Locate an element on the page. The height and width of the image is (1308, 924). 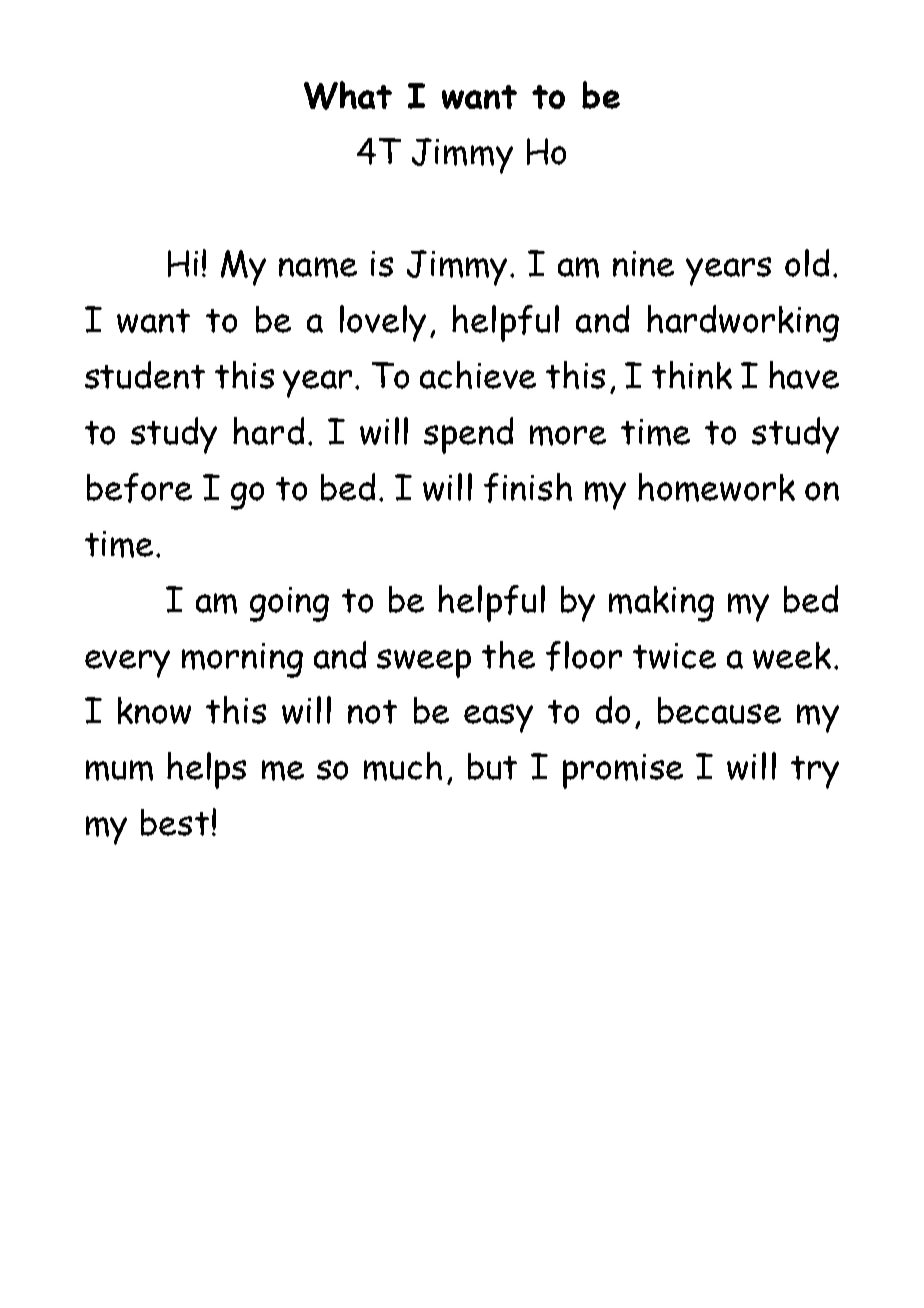
but is located at coordinates (492, 766).
